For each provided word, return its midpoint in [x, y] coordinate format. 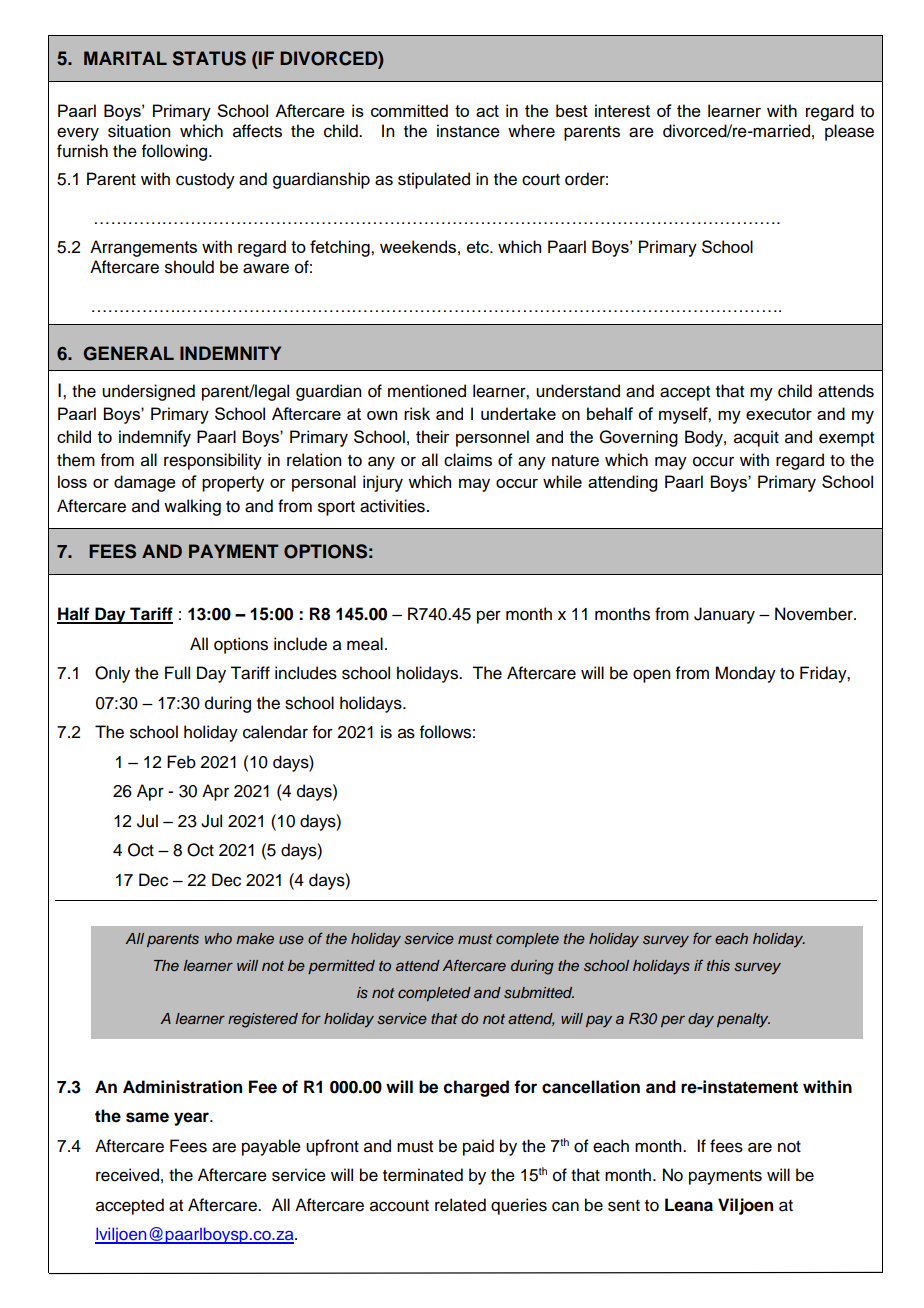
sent [624, 1206]
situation [139, 131]
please [849, 132]
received [127, 1175]
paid [478, 1147]
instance [468, 131]
